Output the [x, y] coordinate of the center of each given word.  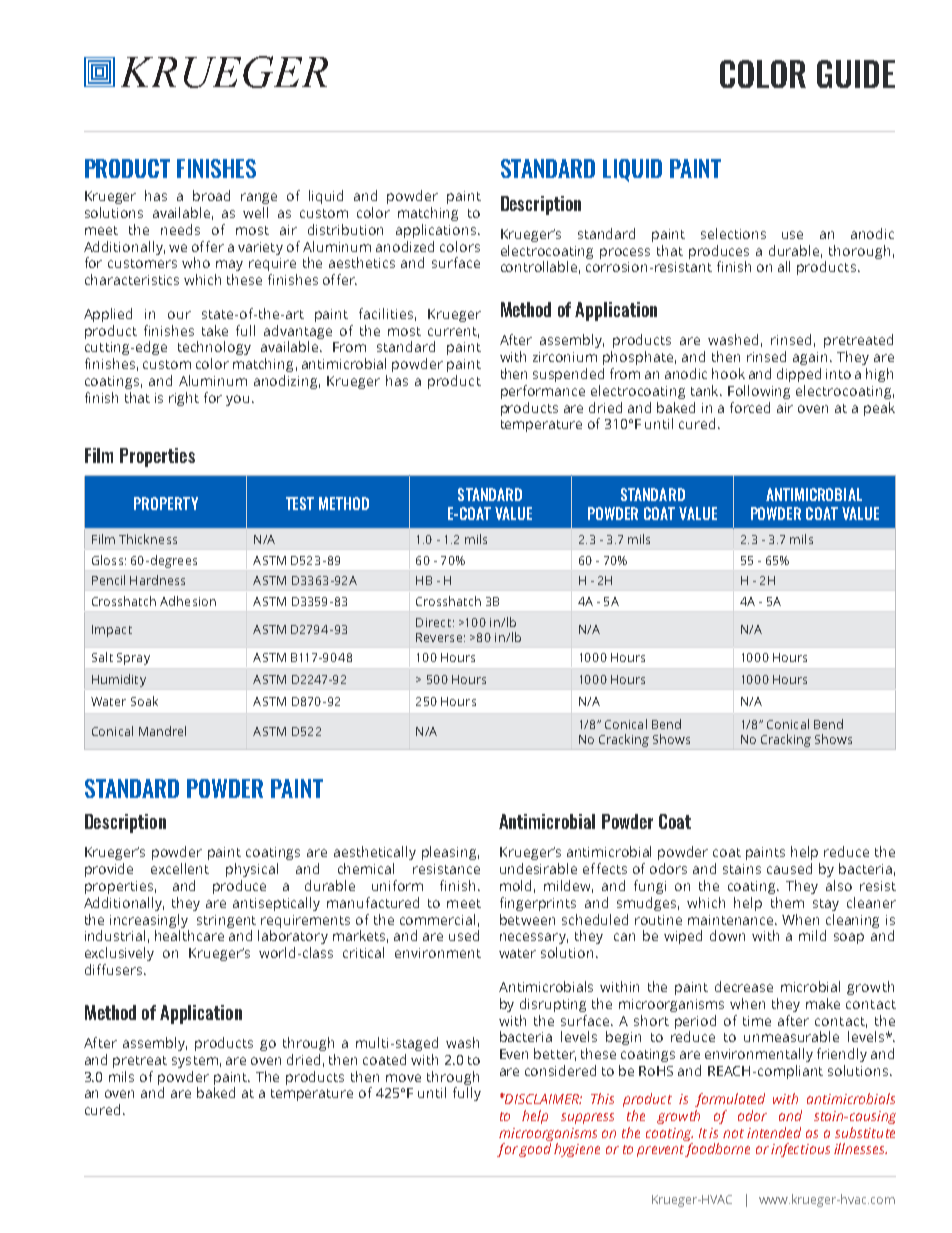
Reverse [439, 637]
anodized [405, 246]
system [195, 1062]
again [810, 358]
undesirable [538, 868]
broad [211, 195]
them [787, 902]
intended [774, 1132]
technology [214, 348]
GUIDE [856, 74]
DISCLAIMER [542, 1099]
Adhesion [188, 601]
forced [750, 407]
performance [543, 392]
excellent [180, 868]
